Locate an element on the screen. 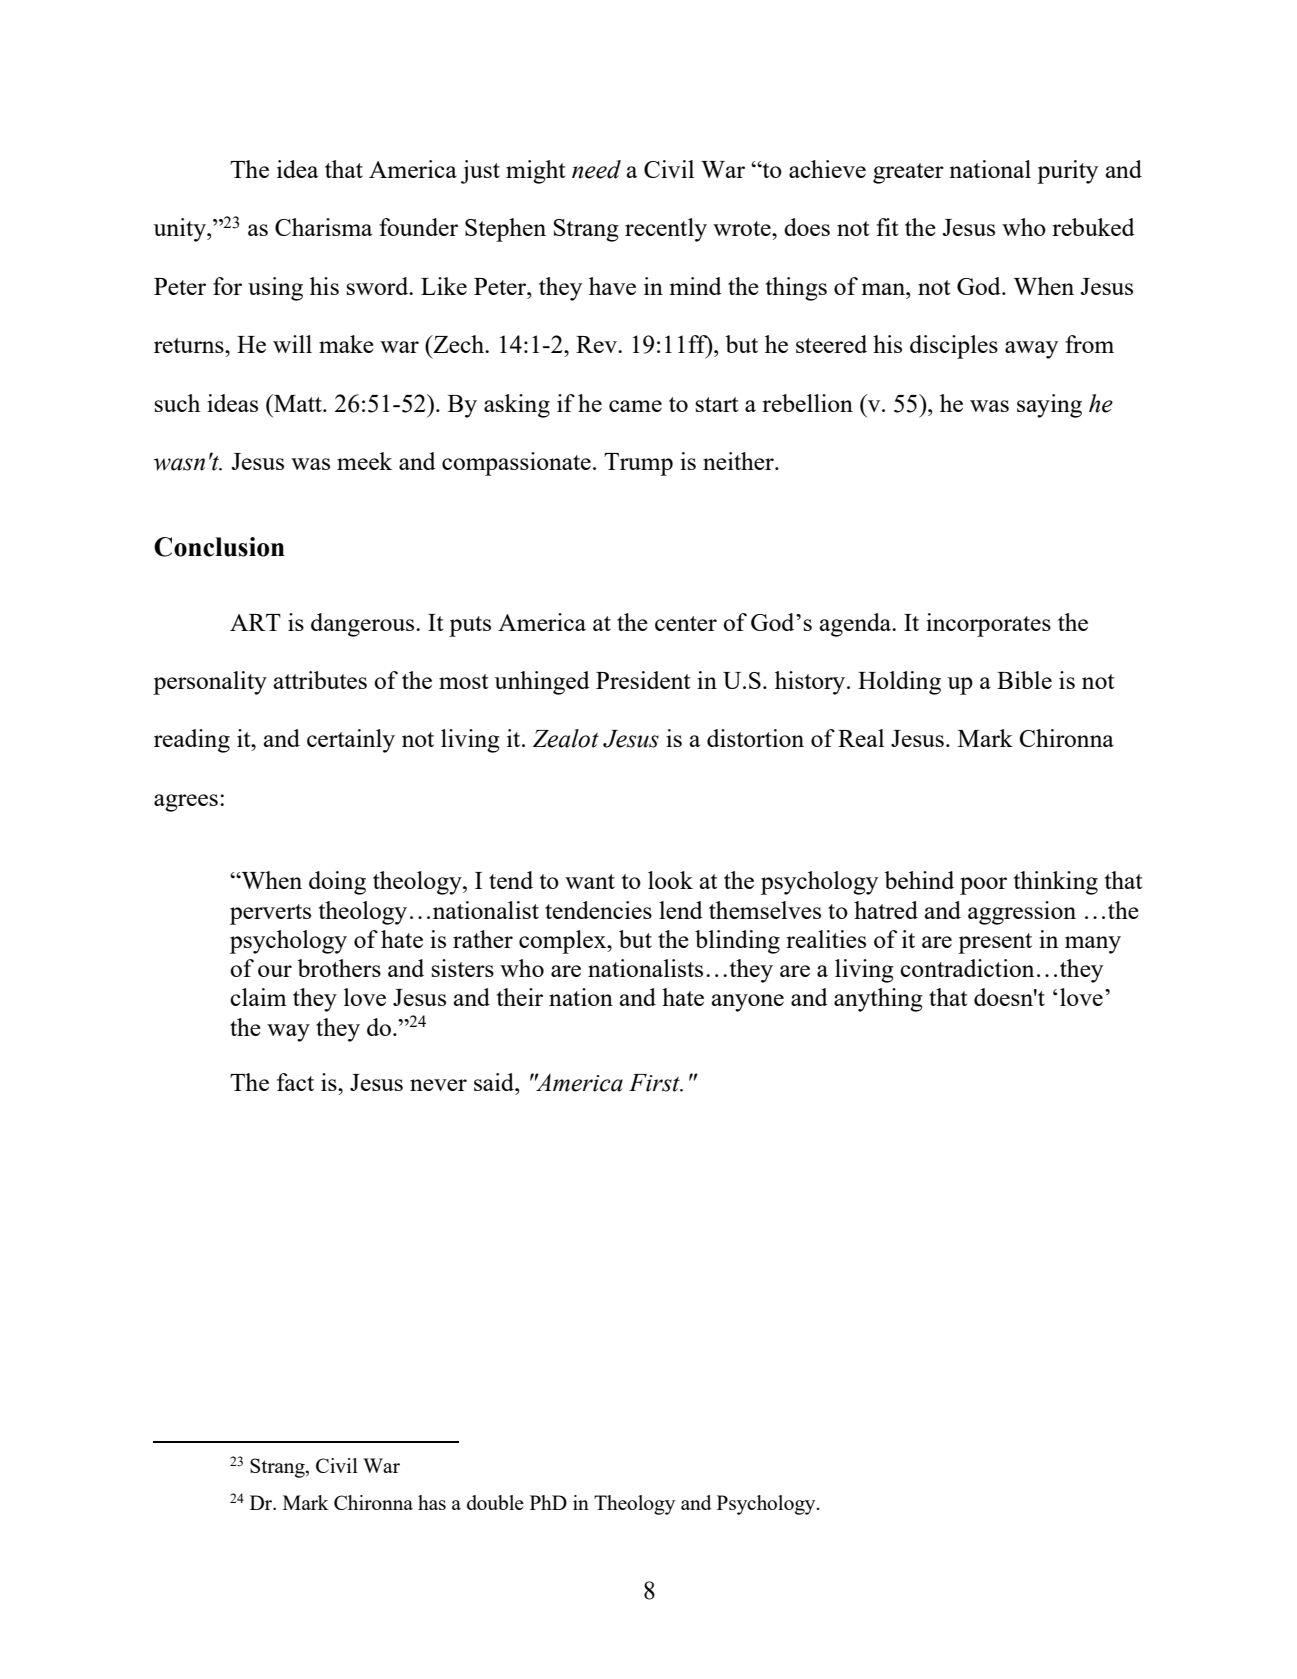  greater is located at coordinates (908, 173).
